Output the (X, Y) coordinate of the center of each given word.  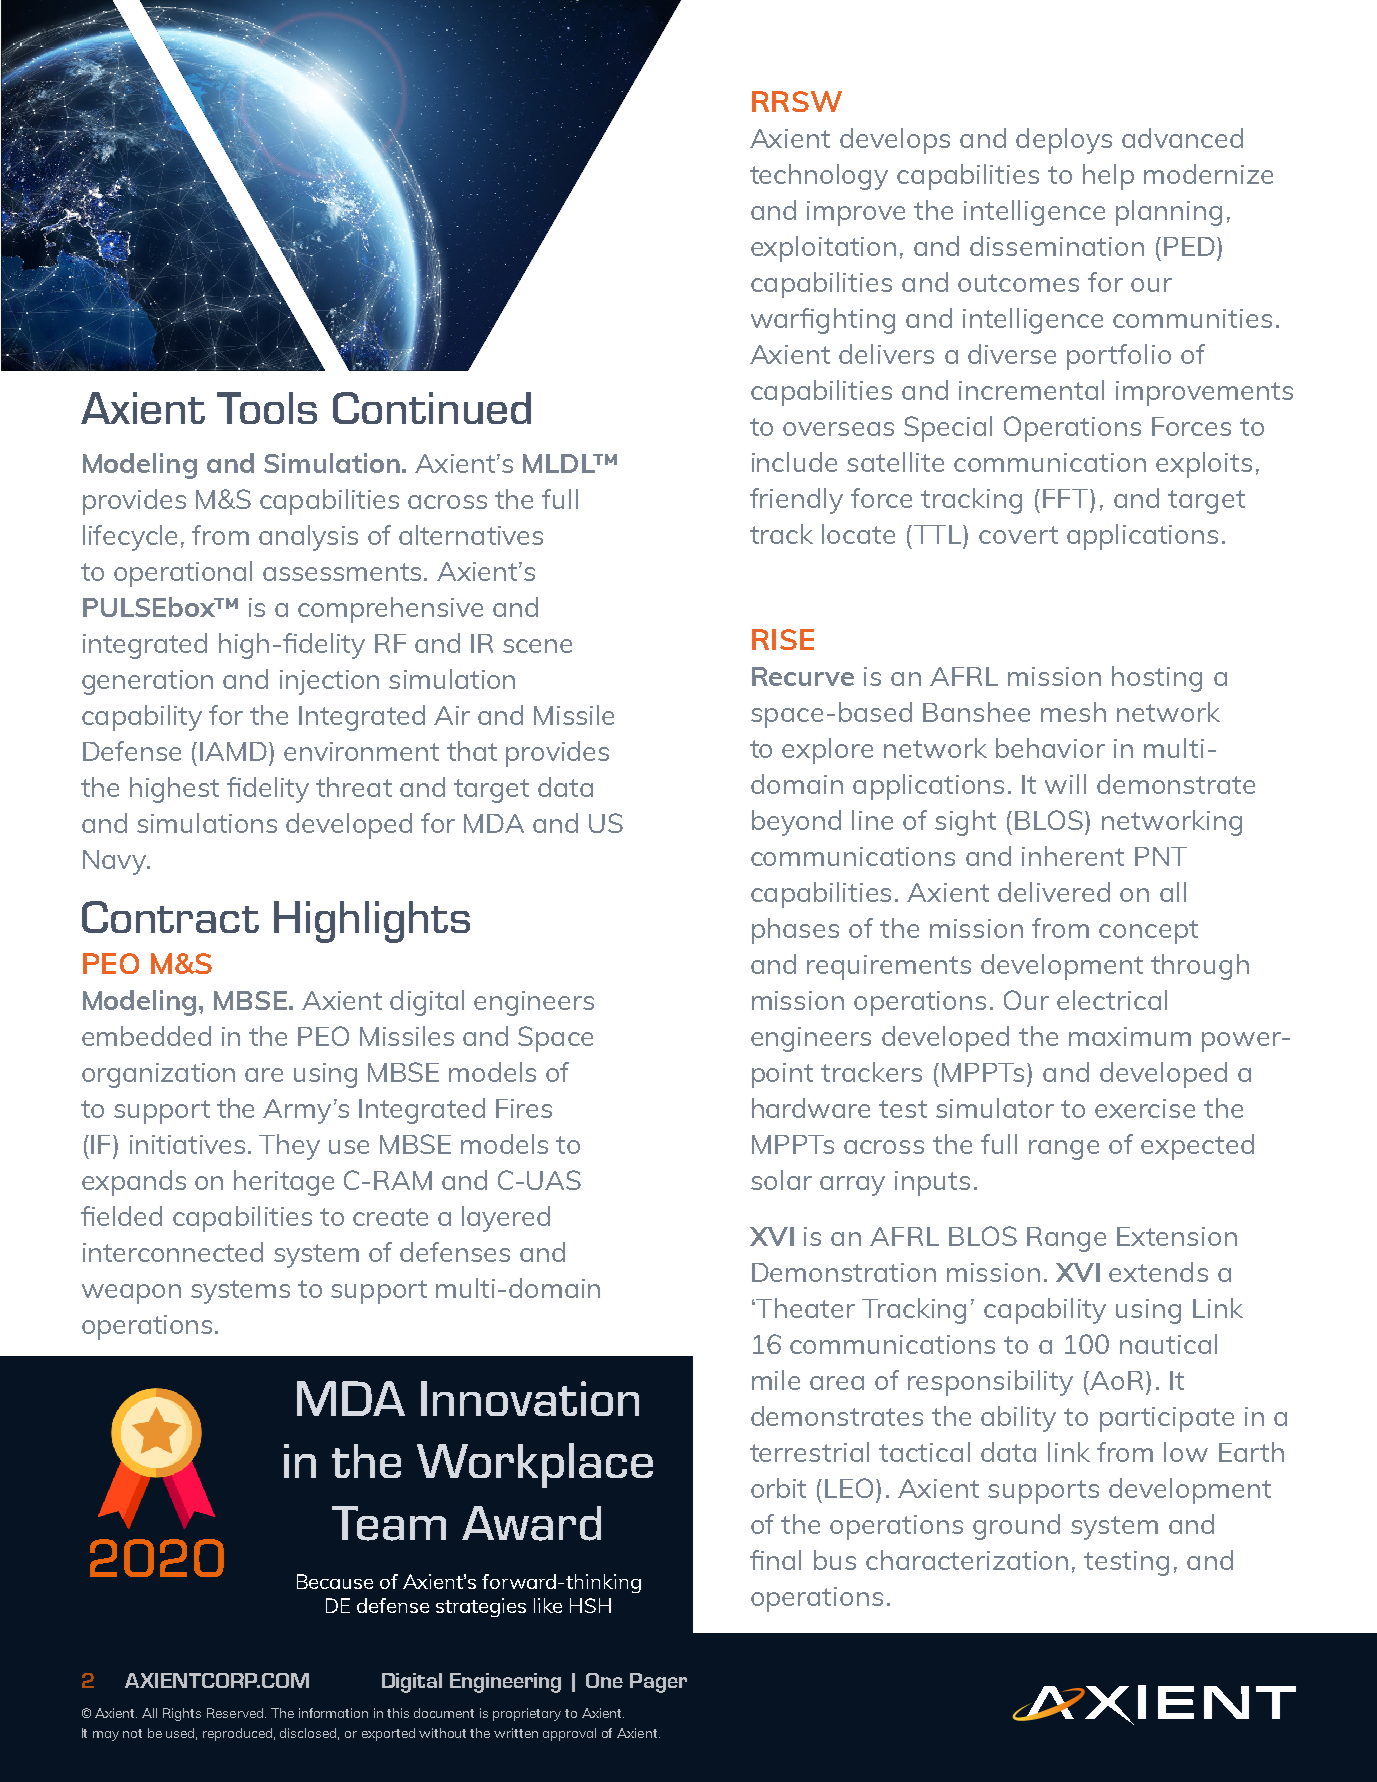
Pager (658, 1683)
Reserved (236, 1713)
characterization (967, 1560)
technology (819, 177)
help (1108, 177)
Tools (267, 408)
